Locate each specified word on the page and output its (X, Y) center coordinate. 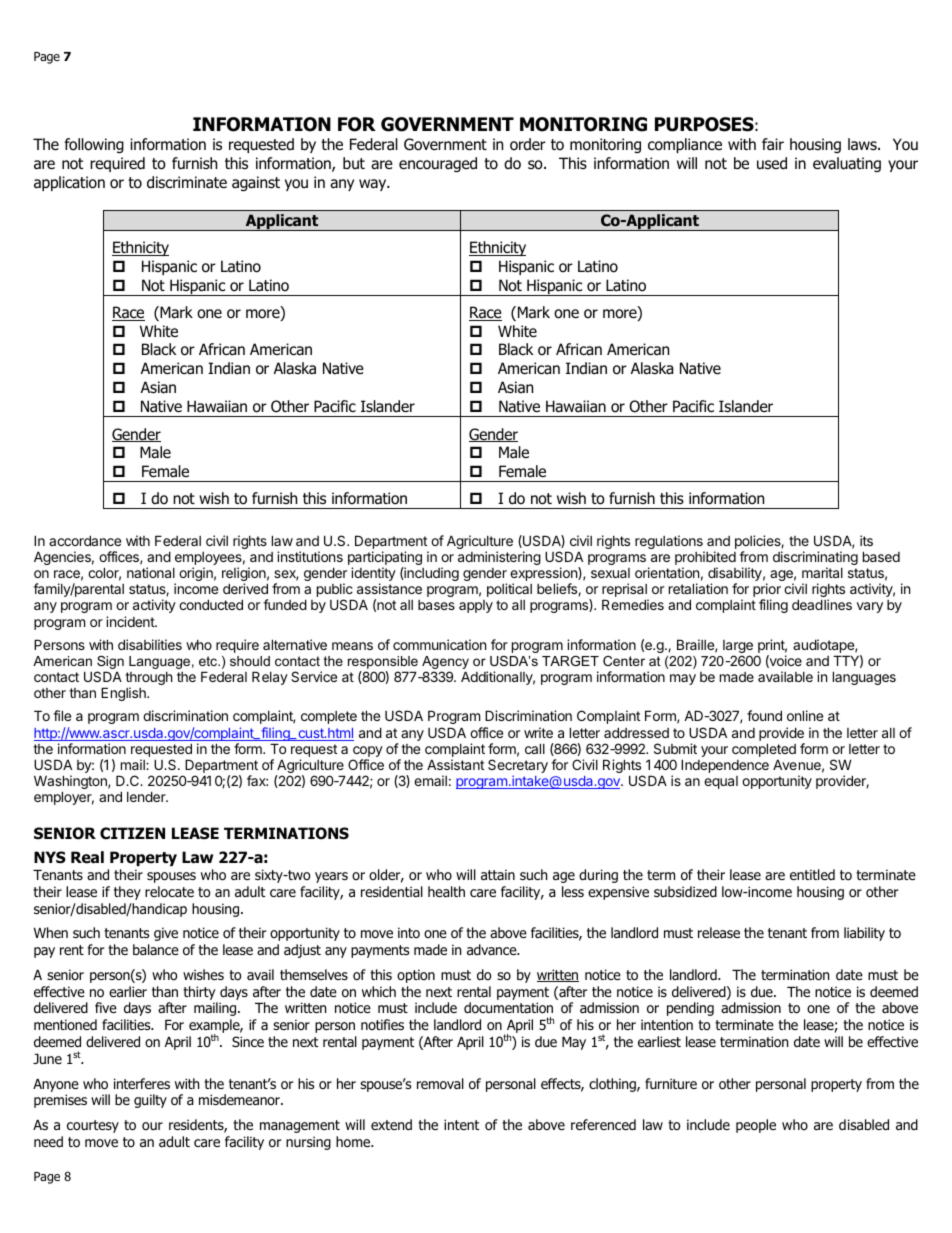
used (772, 163)
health (446, 891)
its (866, 540)
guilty (150, 1101)
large (738, 648)
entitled (812, 874)
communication (439, 644)
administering (499, 558)
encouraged (438, 164)
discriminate (187, 182)
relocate (169, 892)
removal (440, 1084)
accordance (85, 540)
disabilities (150, 644)
